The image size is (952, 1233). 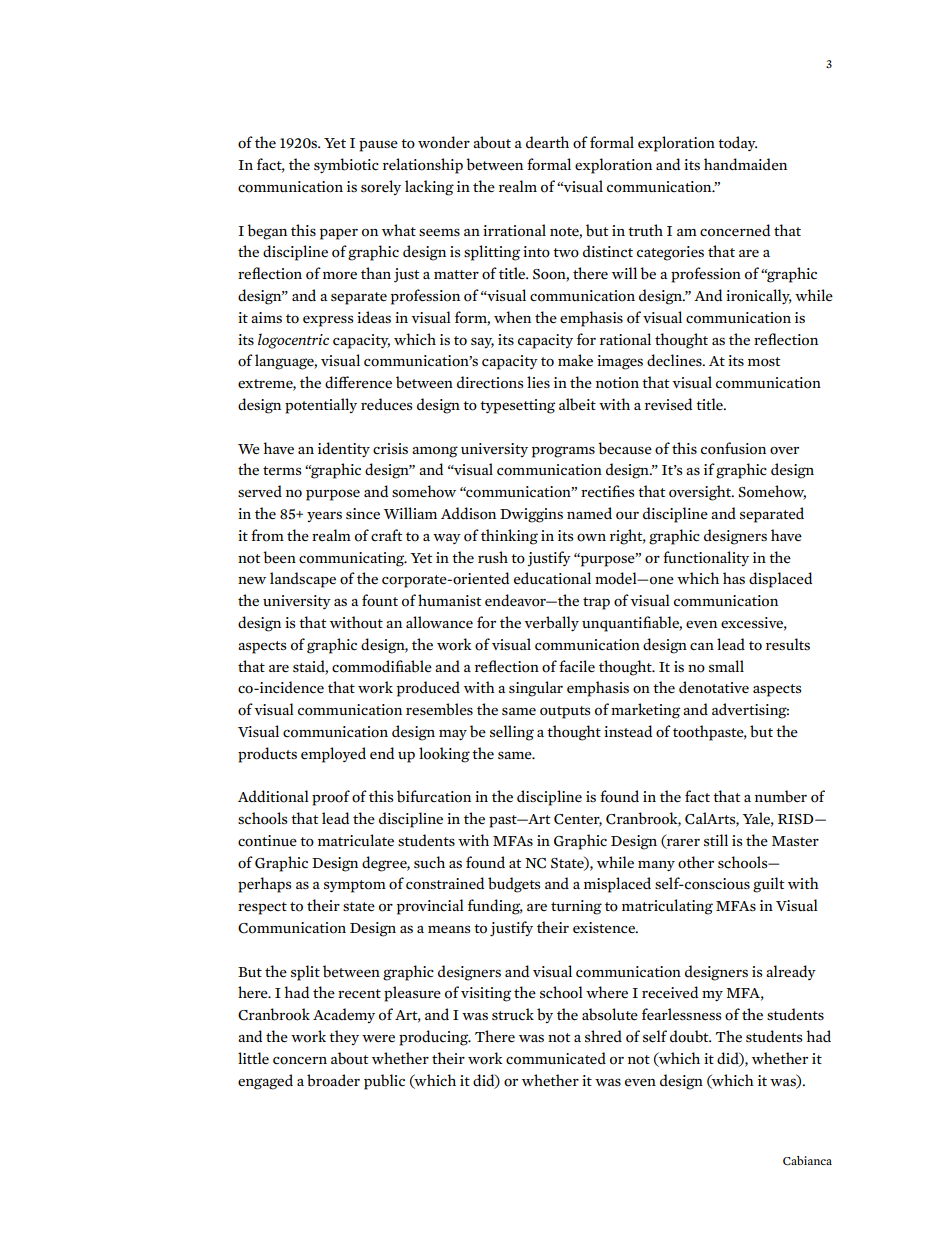 I want to click on dearth, so click(x=547, y=142).
